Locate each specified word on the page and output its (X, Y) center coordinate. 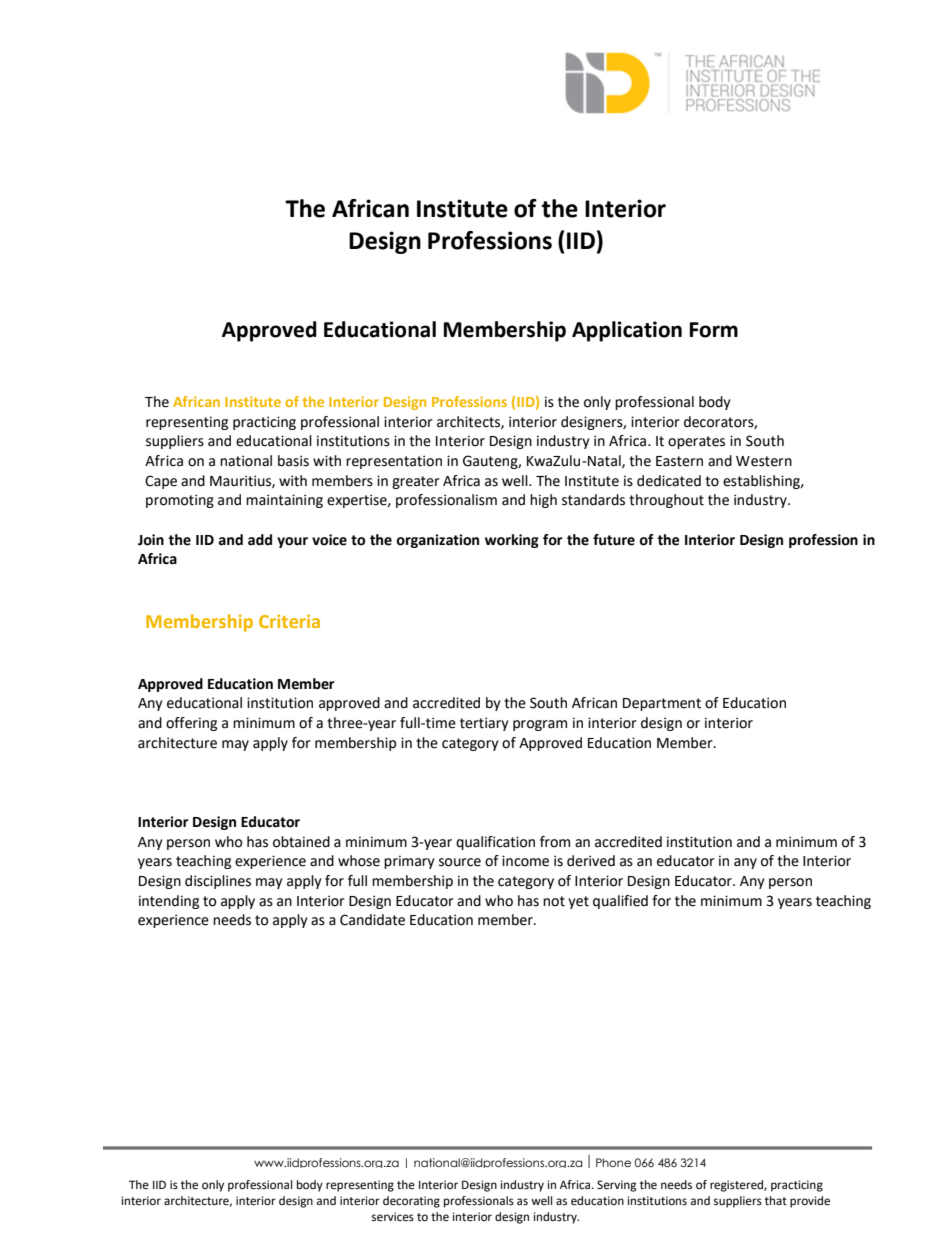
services (393, 1217)
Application (627, 331)
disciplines (218, 882)
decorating (411, 1202)
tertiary (484, 724)
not (554, 901)
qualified (620, 902)
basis (293, 461)
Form (714, 330)
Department (662, 704)
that (776, 1200)
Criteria (289, 621)
